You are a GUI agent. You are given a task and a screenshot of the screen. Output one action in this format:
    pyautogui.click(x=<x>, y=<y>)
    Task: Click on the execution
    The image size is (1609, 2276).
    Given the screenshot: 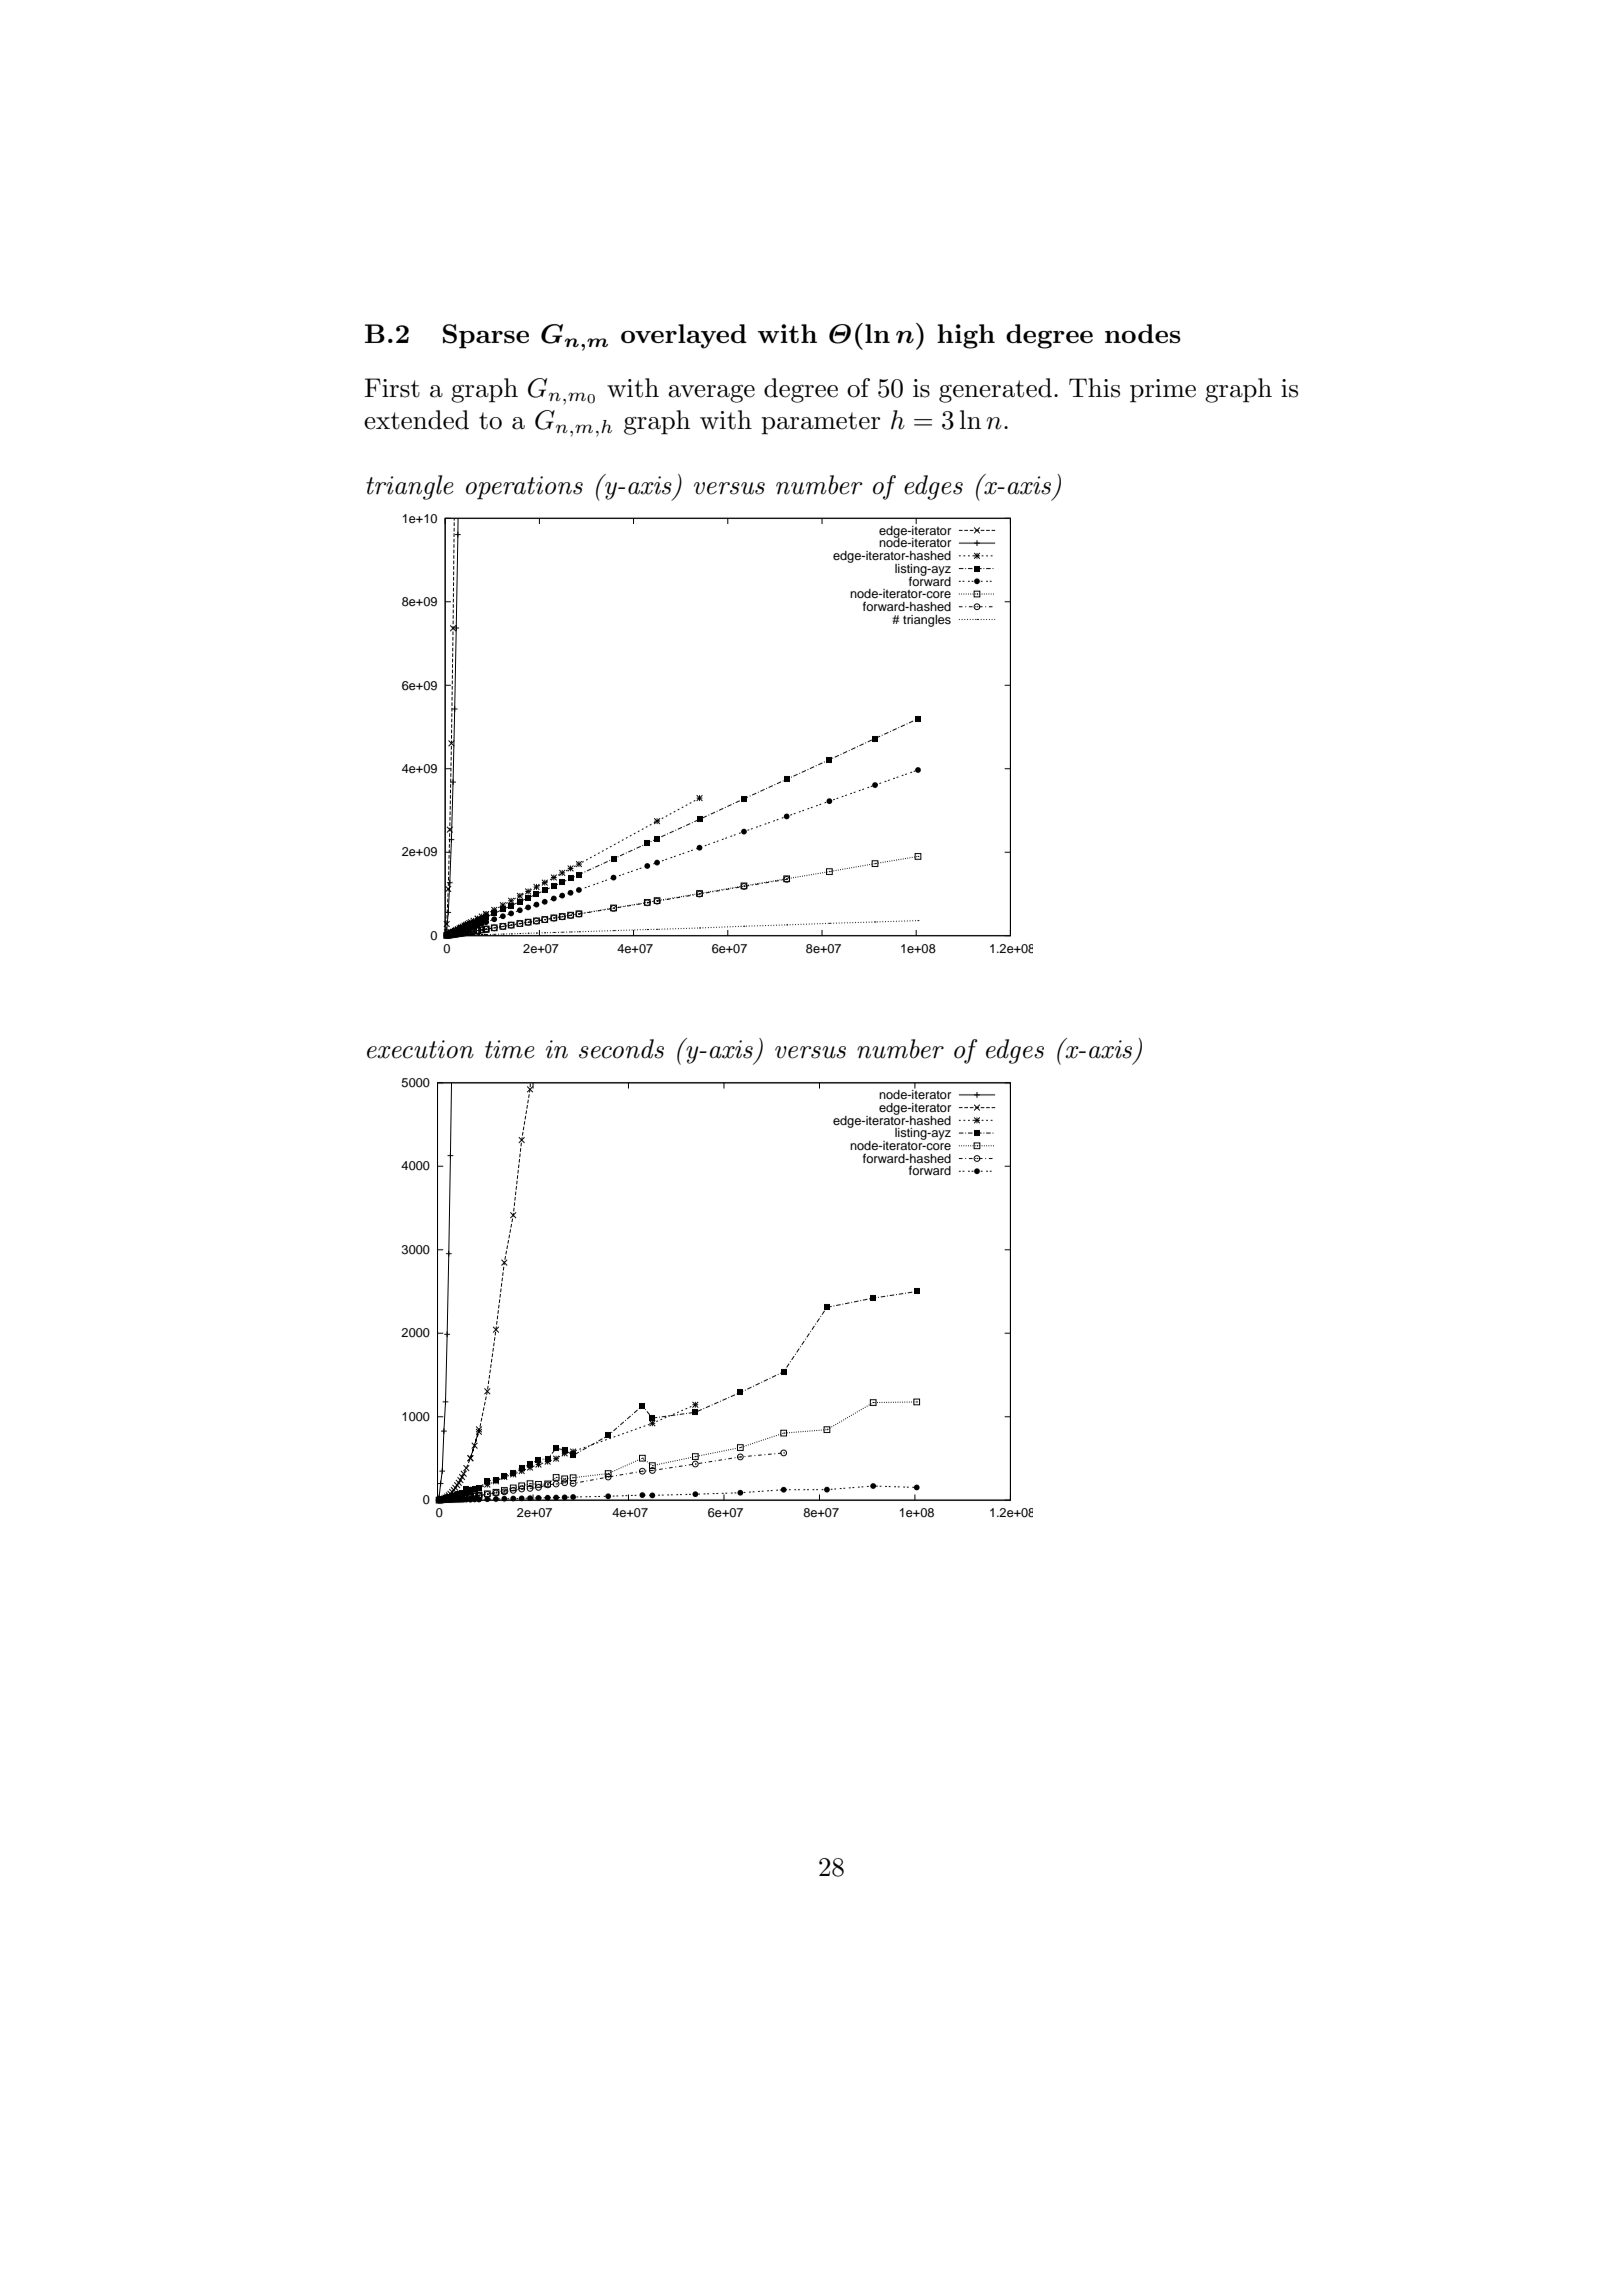 What is the action you would take?
    pyautogui.click(x=420, y=1049)
